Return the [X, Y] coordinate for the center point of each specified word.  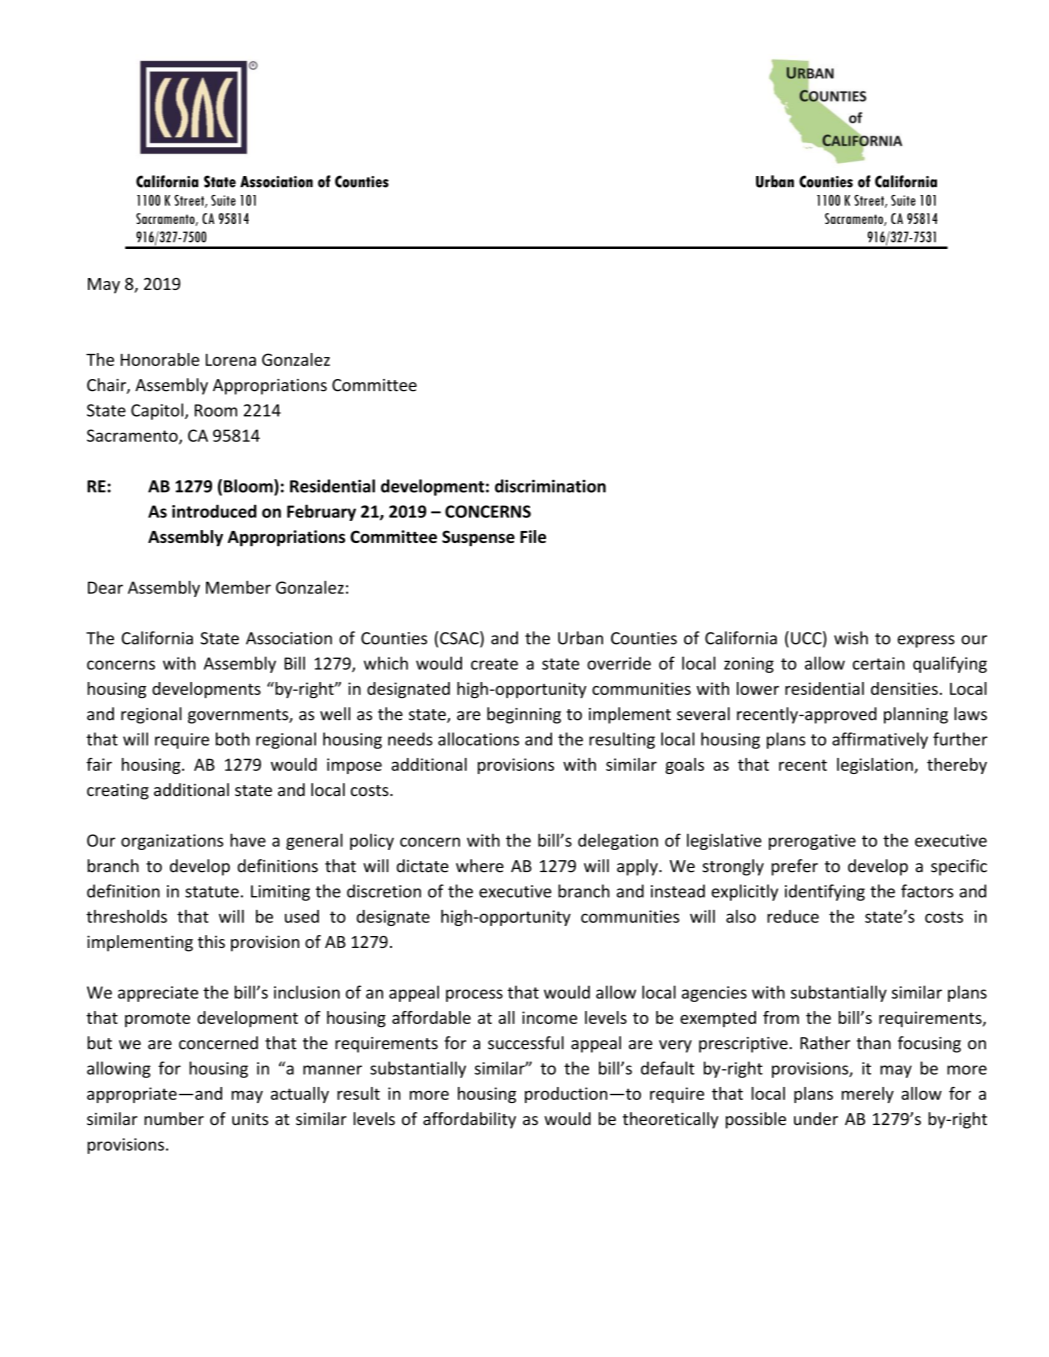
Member [238, 587]
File [533, 536]
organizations [172, 842]
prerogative [812, 842]
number [174, 1119]
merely [868, 1095]
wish [851, 638]
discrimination [550, 486]
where [480, 866]
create [494, 664]
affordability [469, 1120]
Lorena [231, 360]
